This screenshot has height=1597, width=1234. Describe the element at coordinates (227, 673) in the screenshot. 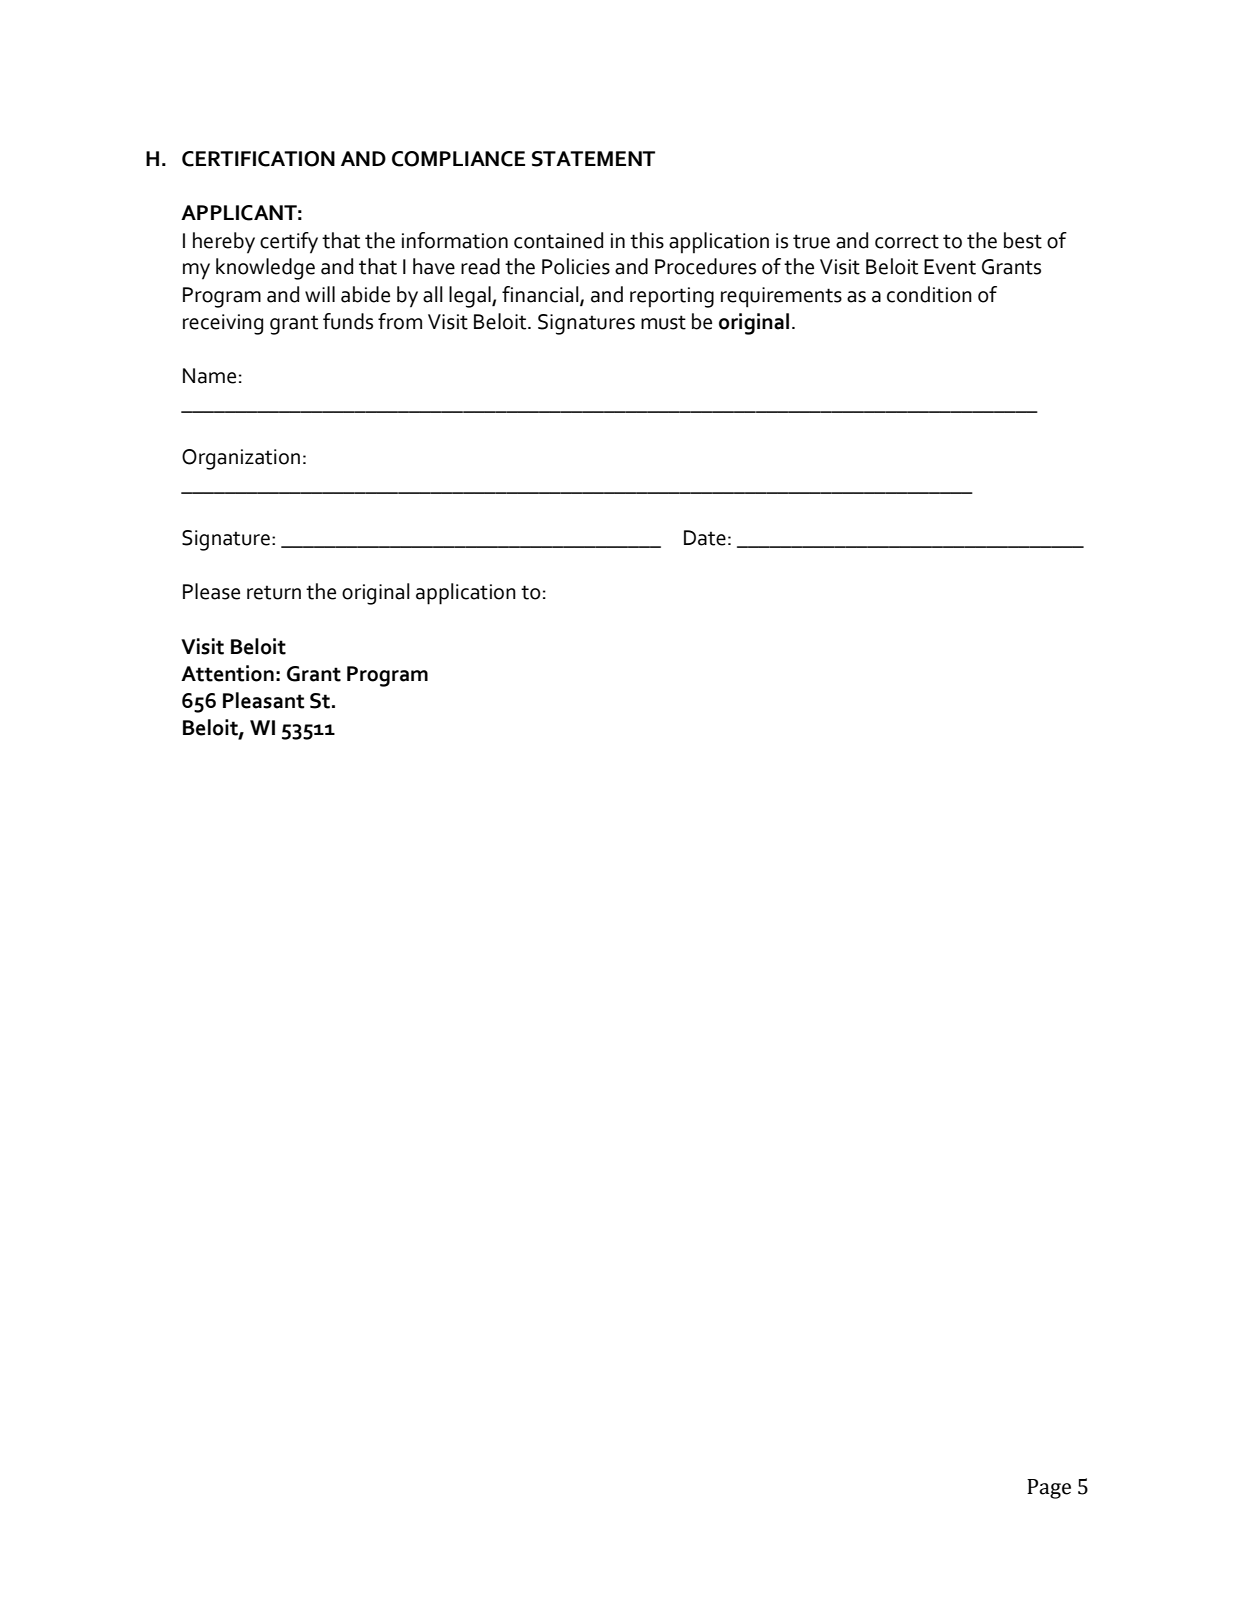

I see `Attention` at that location.
